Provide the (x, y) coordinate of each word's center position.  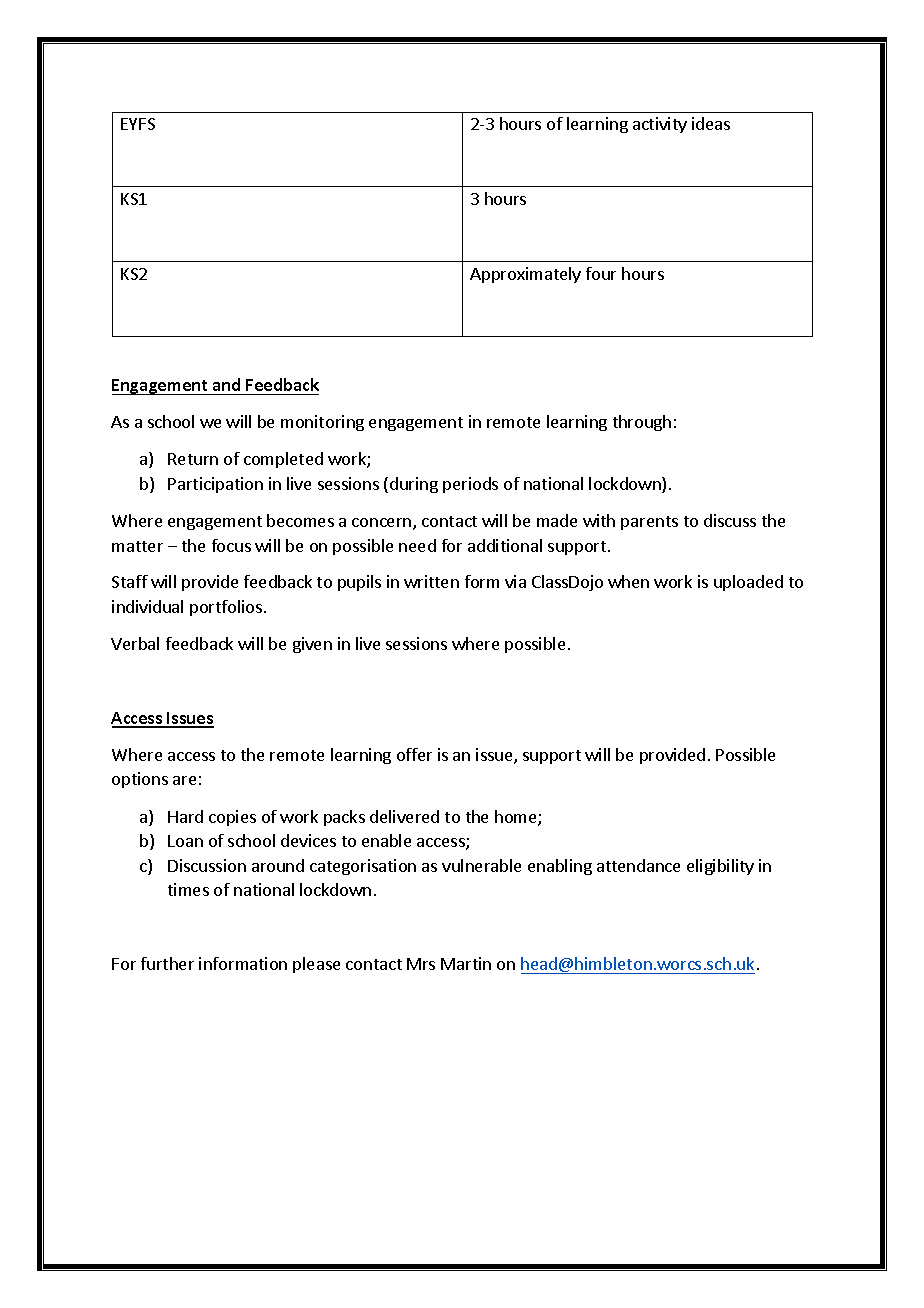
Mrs (421, 964)
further (167, 963)
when (628, 581)
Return (193, 459)
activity (660, 125)
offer (414, 754)
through (642, 423)
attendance (638, 865)
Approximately (525, 275)
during (414, 485)
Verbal (135, 643)
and (227, 386)
